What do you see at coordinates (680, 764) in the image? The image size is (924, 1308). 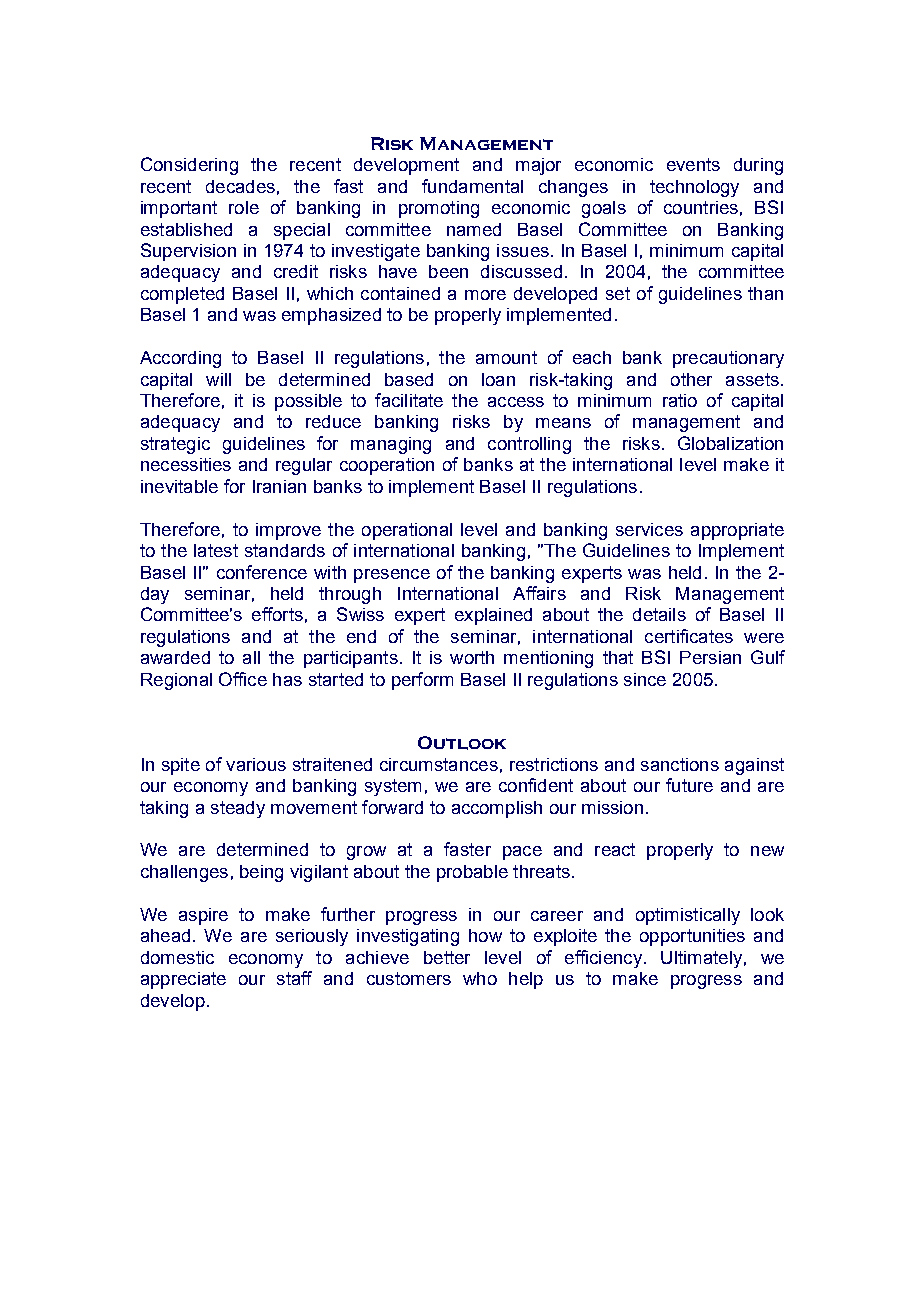 I see `sanctions` at bounding box center [680, 764].
